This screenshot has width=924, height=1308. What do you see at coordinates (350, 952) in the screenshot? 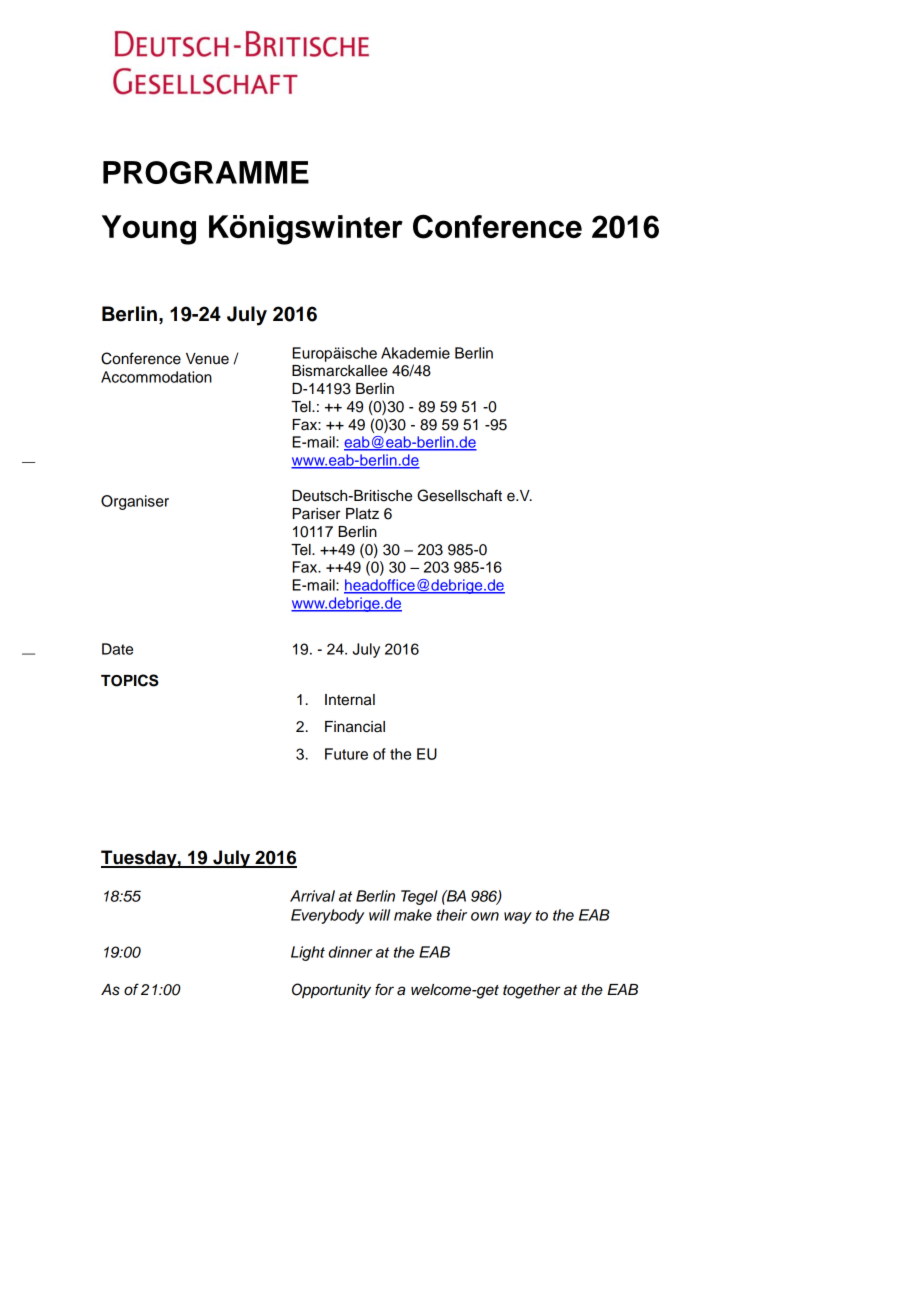
I see `dinner` at bounding box center [350, 952].
